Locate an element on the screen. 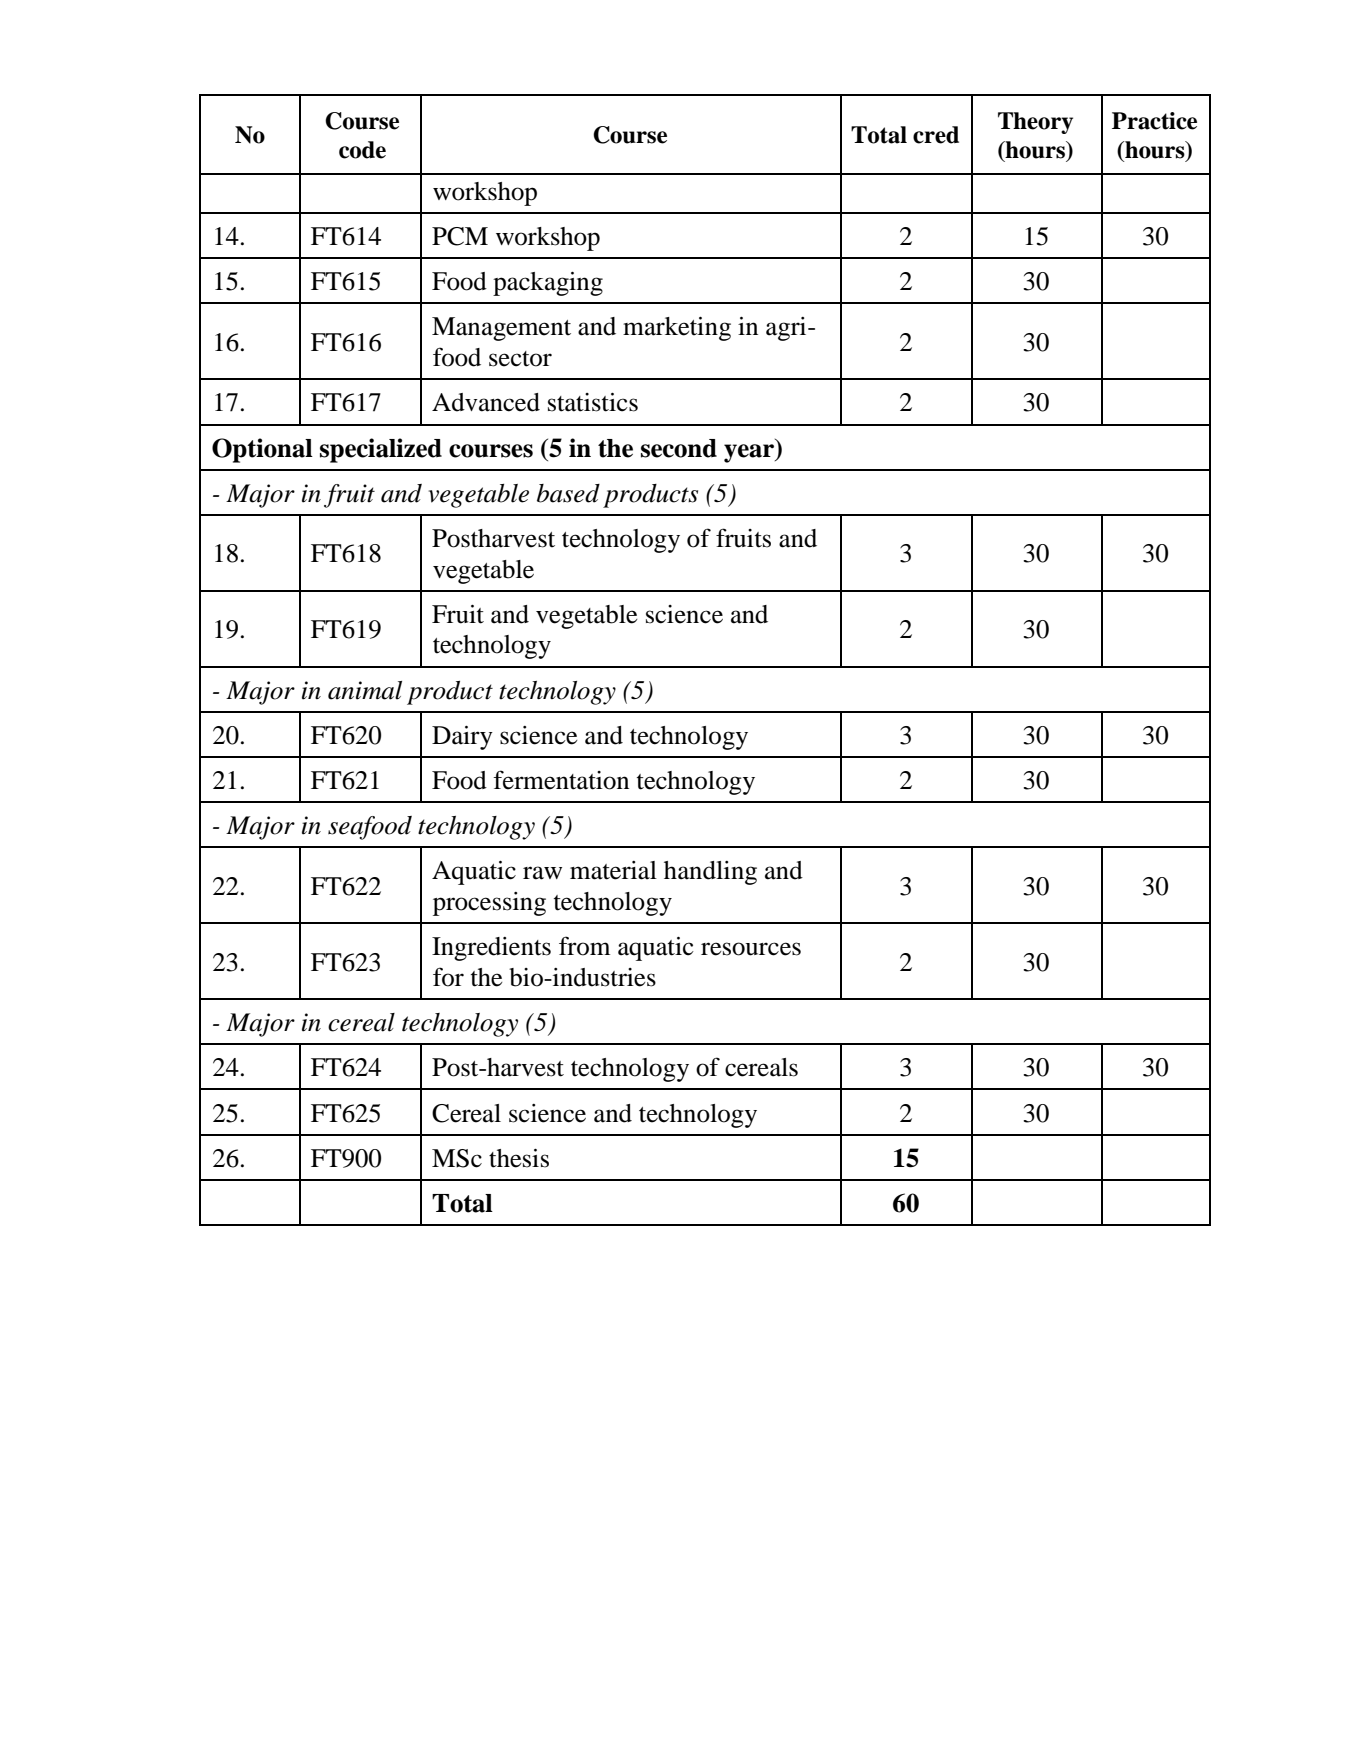  Ingredients is located at coordinates (491, 949).
